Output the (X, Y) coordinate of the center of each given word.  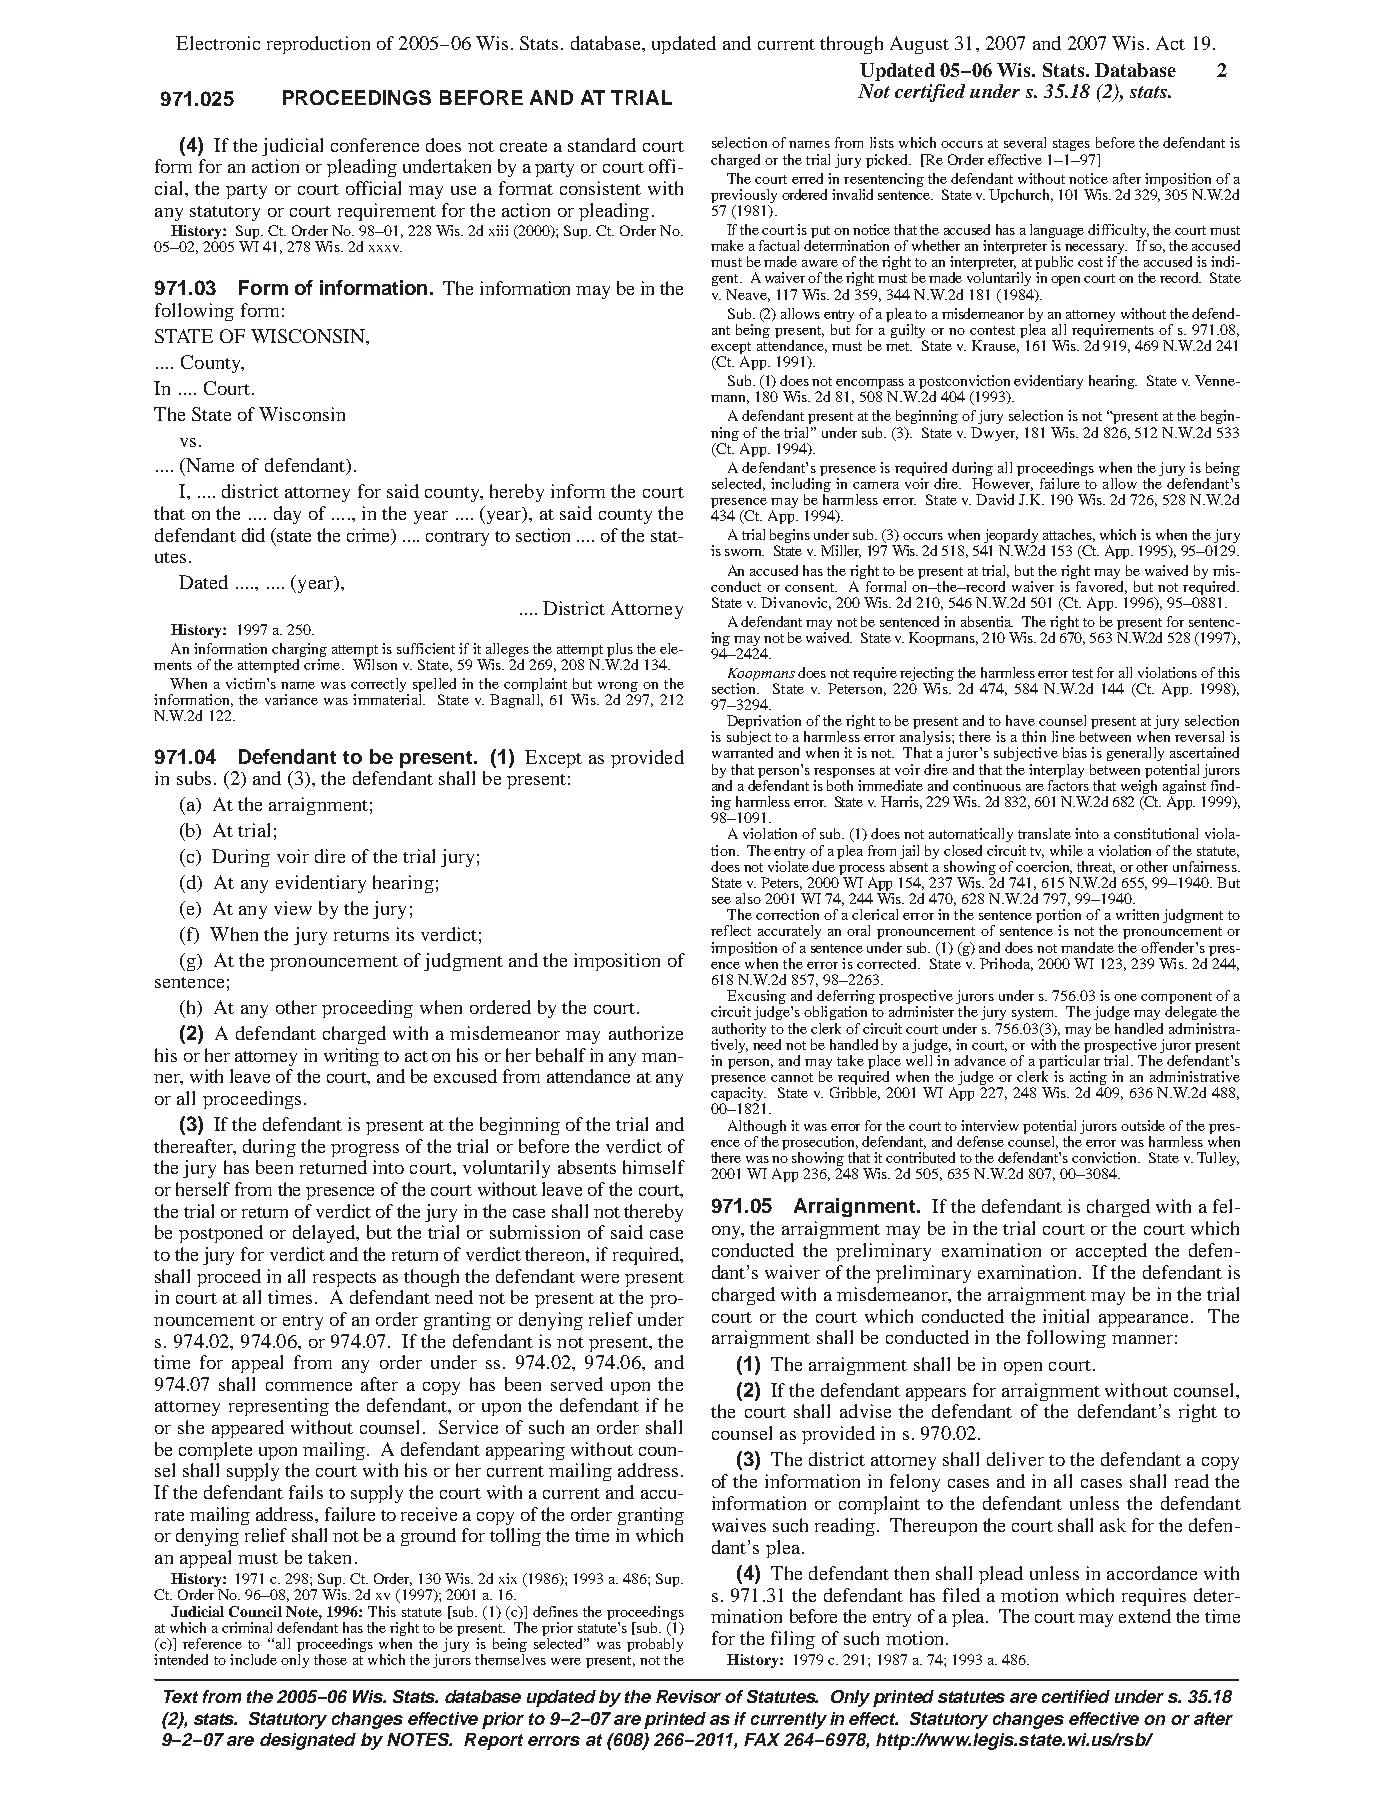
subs (194, 778)
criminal (247, 1627)
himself (654, 1167)
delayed (325, 1234)
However (1002, 484)
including (801, 486)
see (721, 900)
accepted (1111, 1252)
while (1066, 850)
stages (1071, 145)
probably (655, 1646)
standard (602, 145)
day (287, 515)
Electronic (218, 43)
